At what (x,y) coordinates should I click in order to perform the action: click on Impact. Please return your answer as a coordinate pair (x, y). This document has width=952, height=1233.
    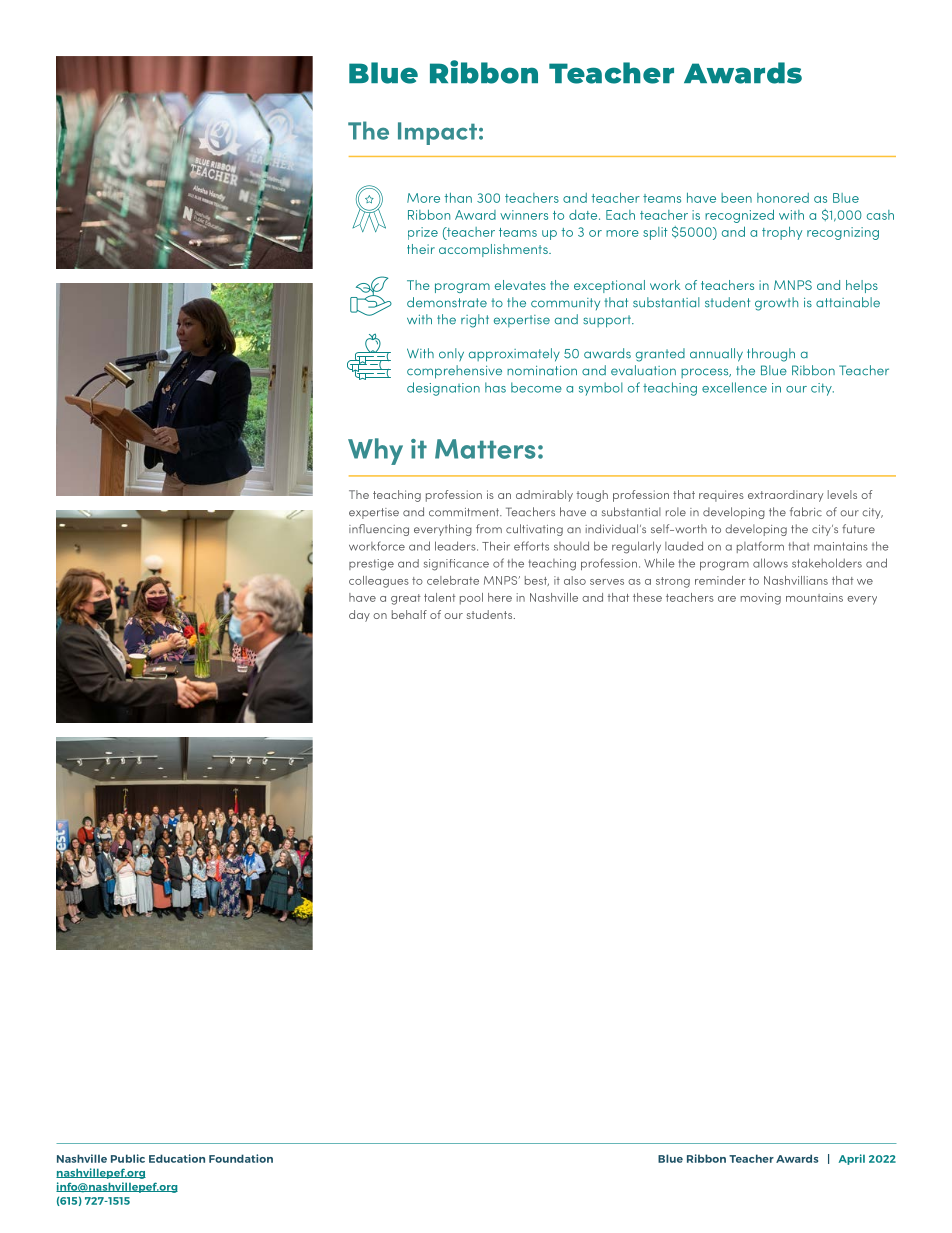
    Looking at the image, I should click on (437, 133).
